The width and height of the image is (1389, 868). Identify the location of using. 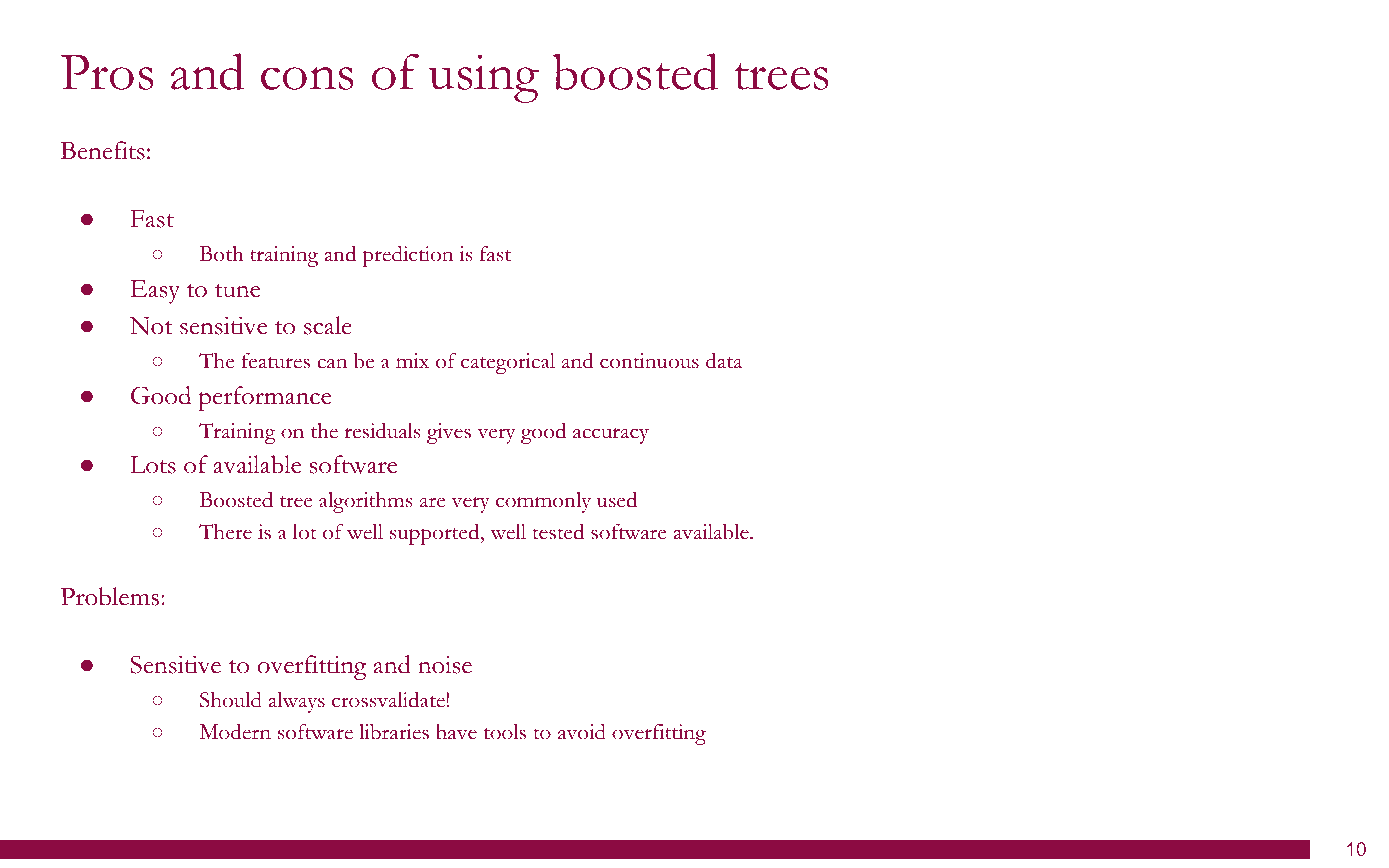
(484, 78).
